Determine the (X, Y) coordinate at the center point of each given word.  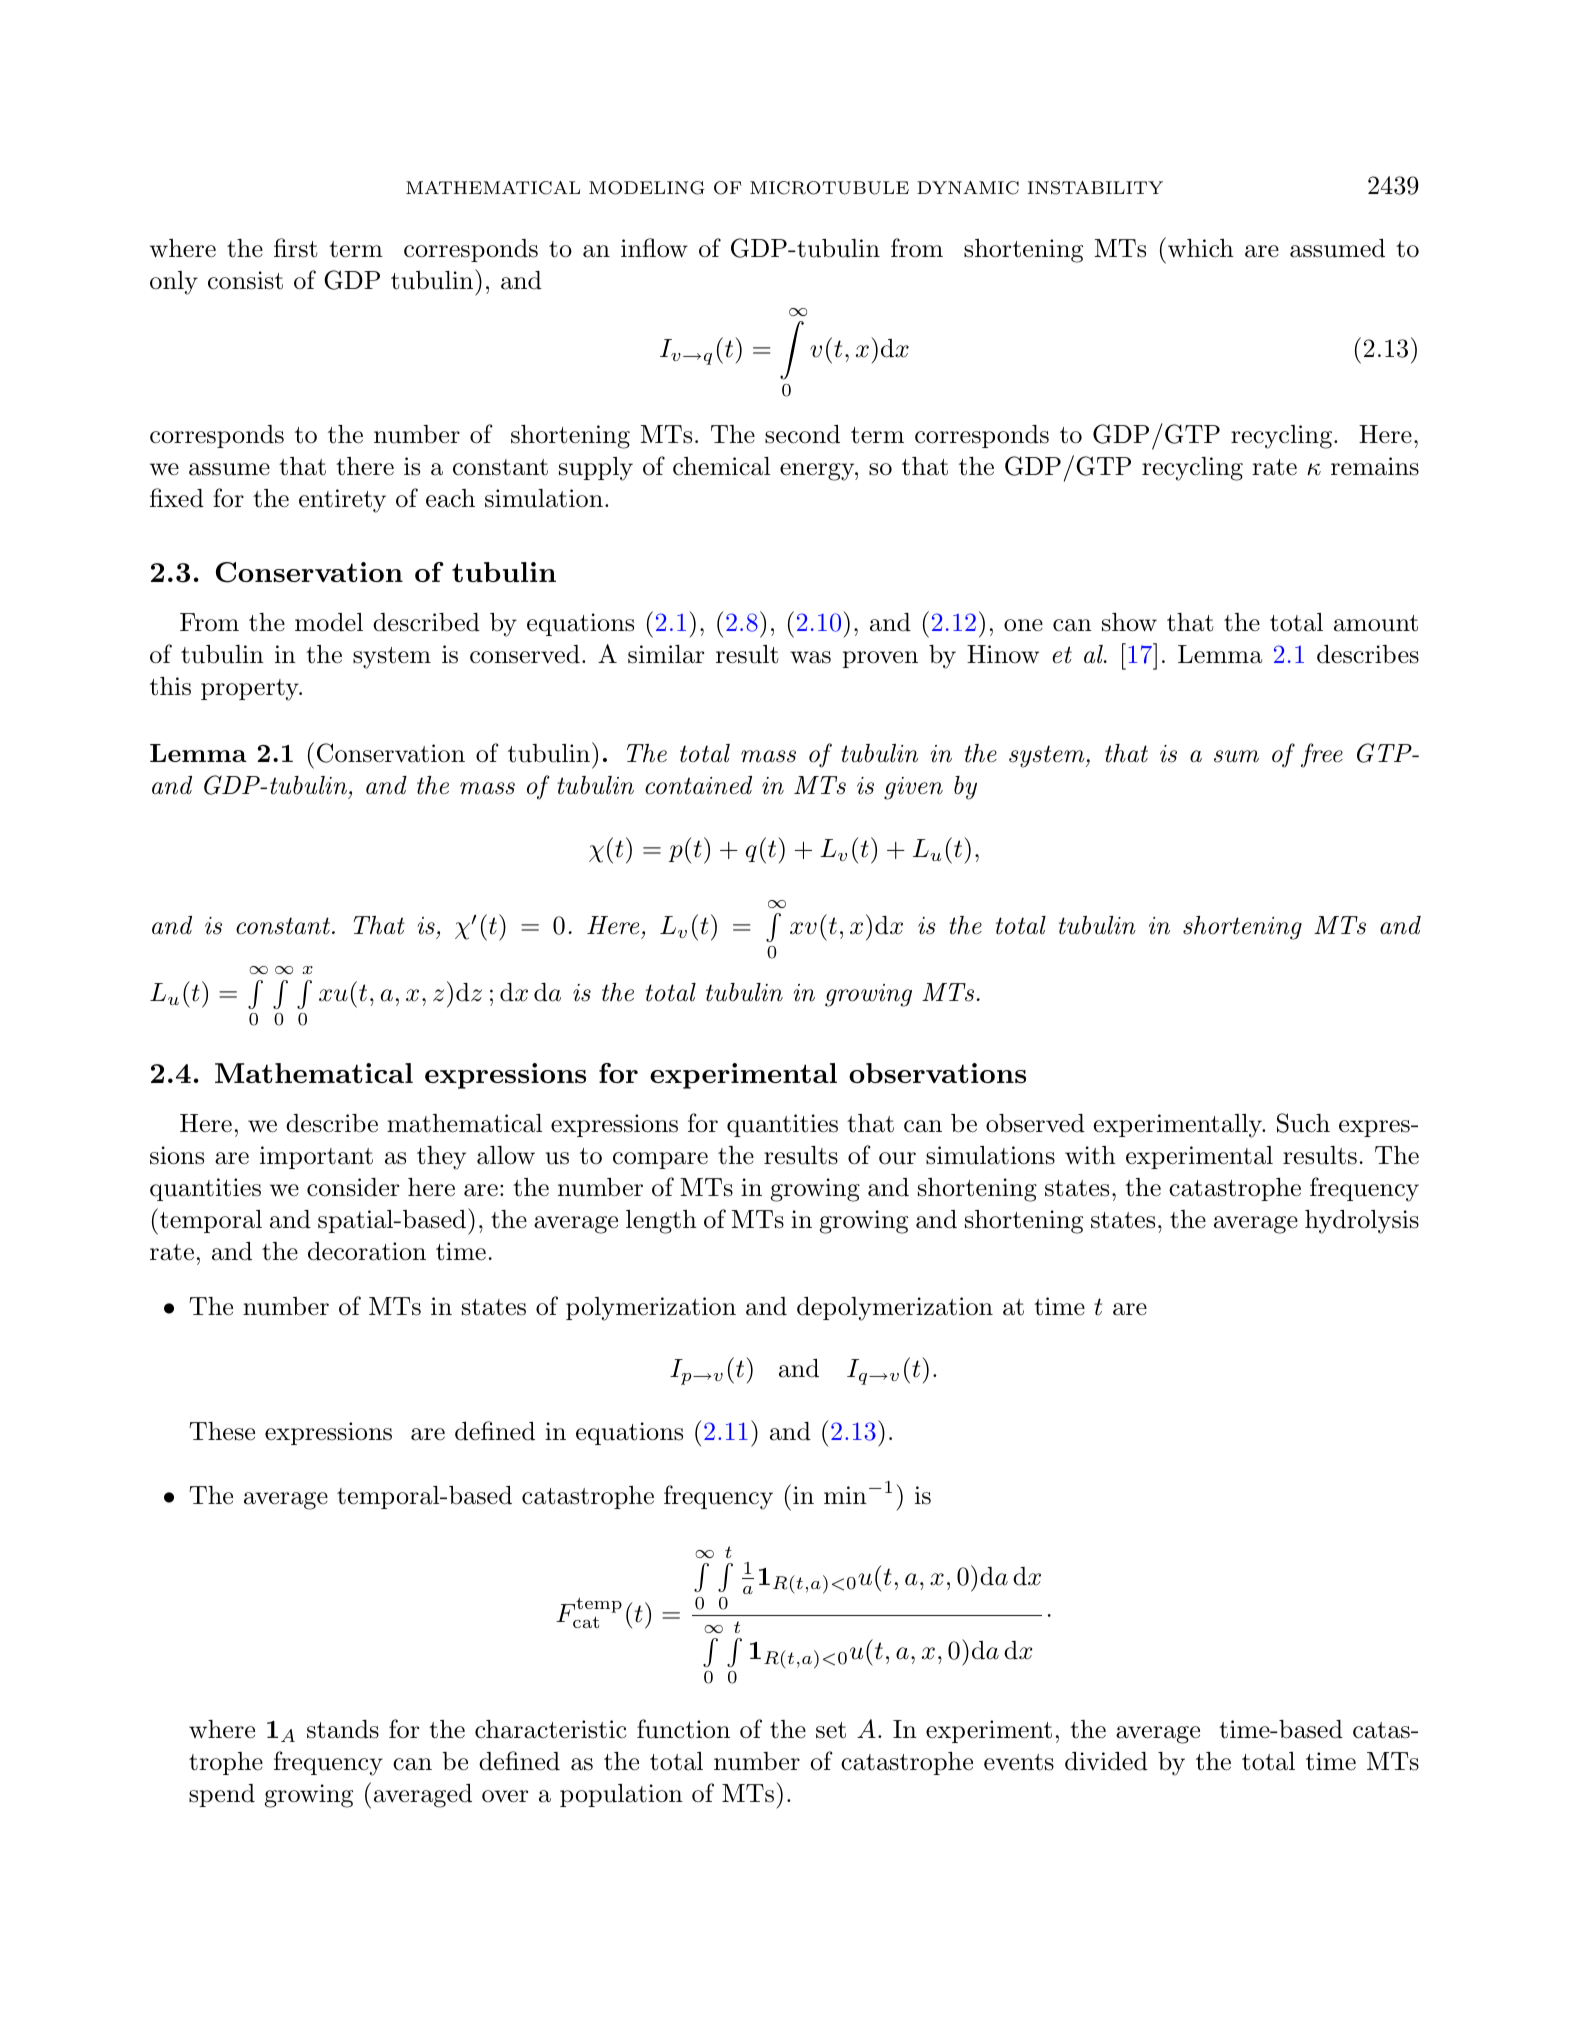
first (296, 248)
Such (1303, 1123)
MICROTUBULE (829, 188)
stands (343, 1729)
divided (1106, 1761)
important (316, 1157)
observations (937, 1073)
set (831, 1730)
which (1199, 247)
